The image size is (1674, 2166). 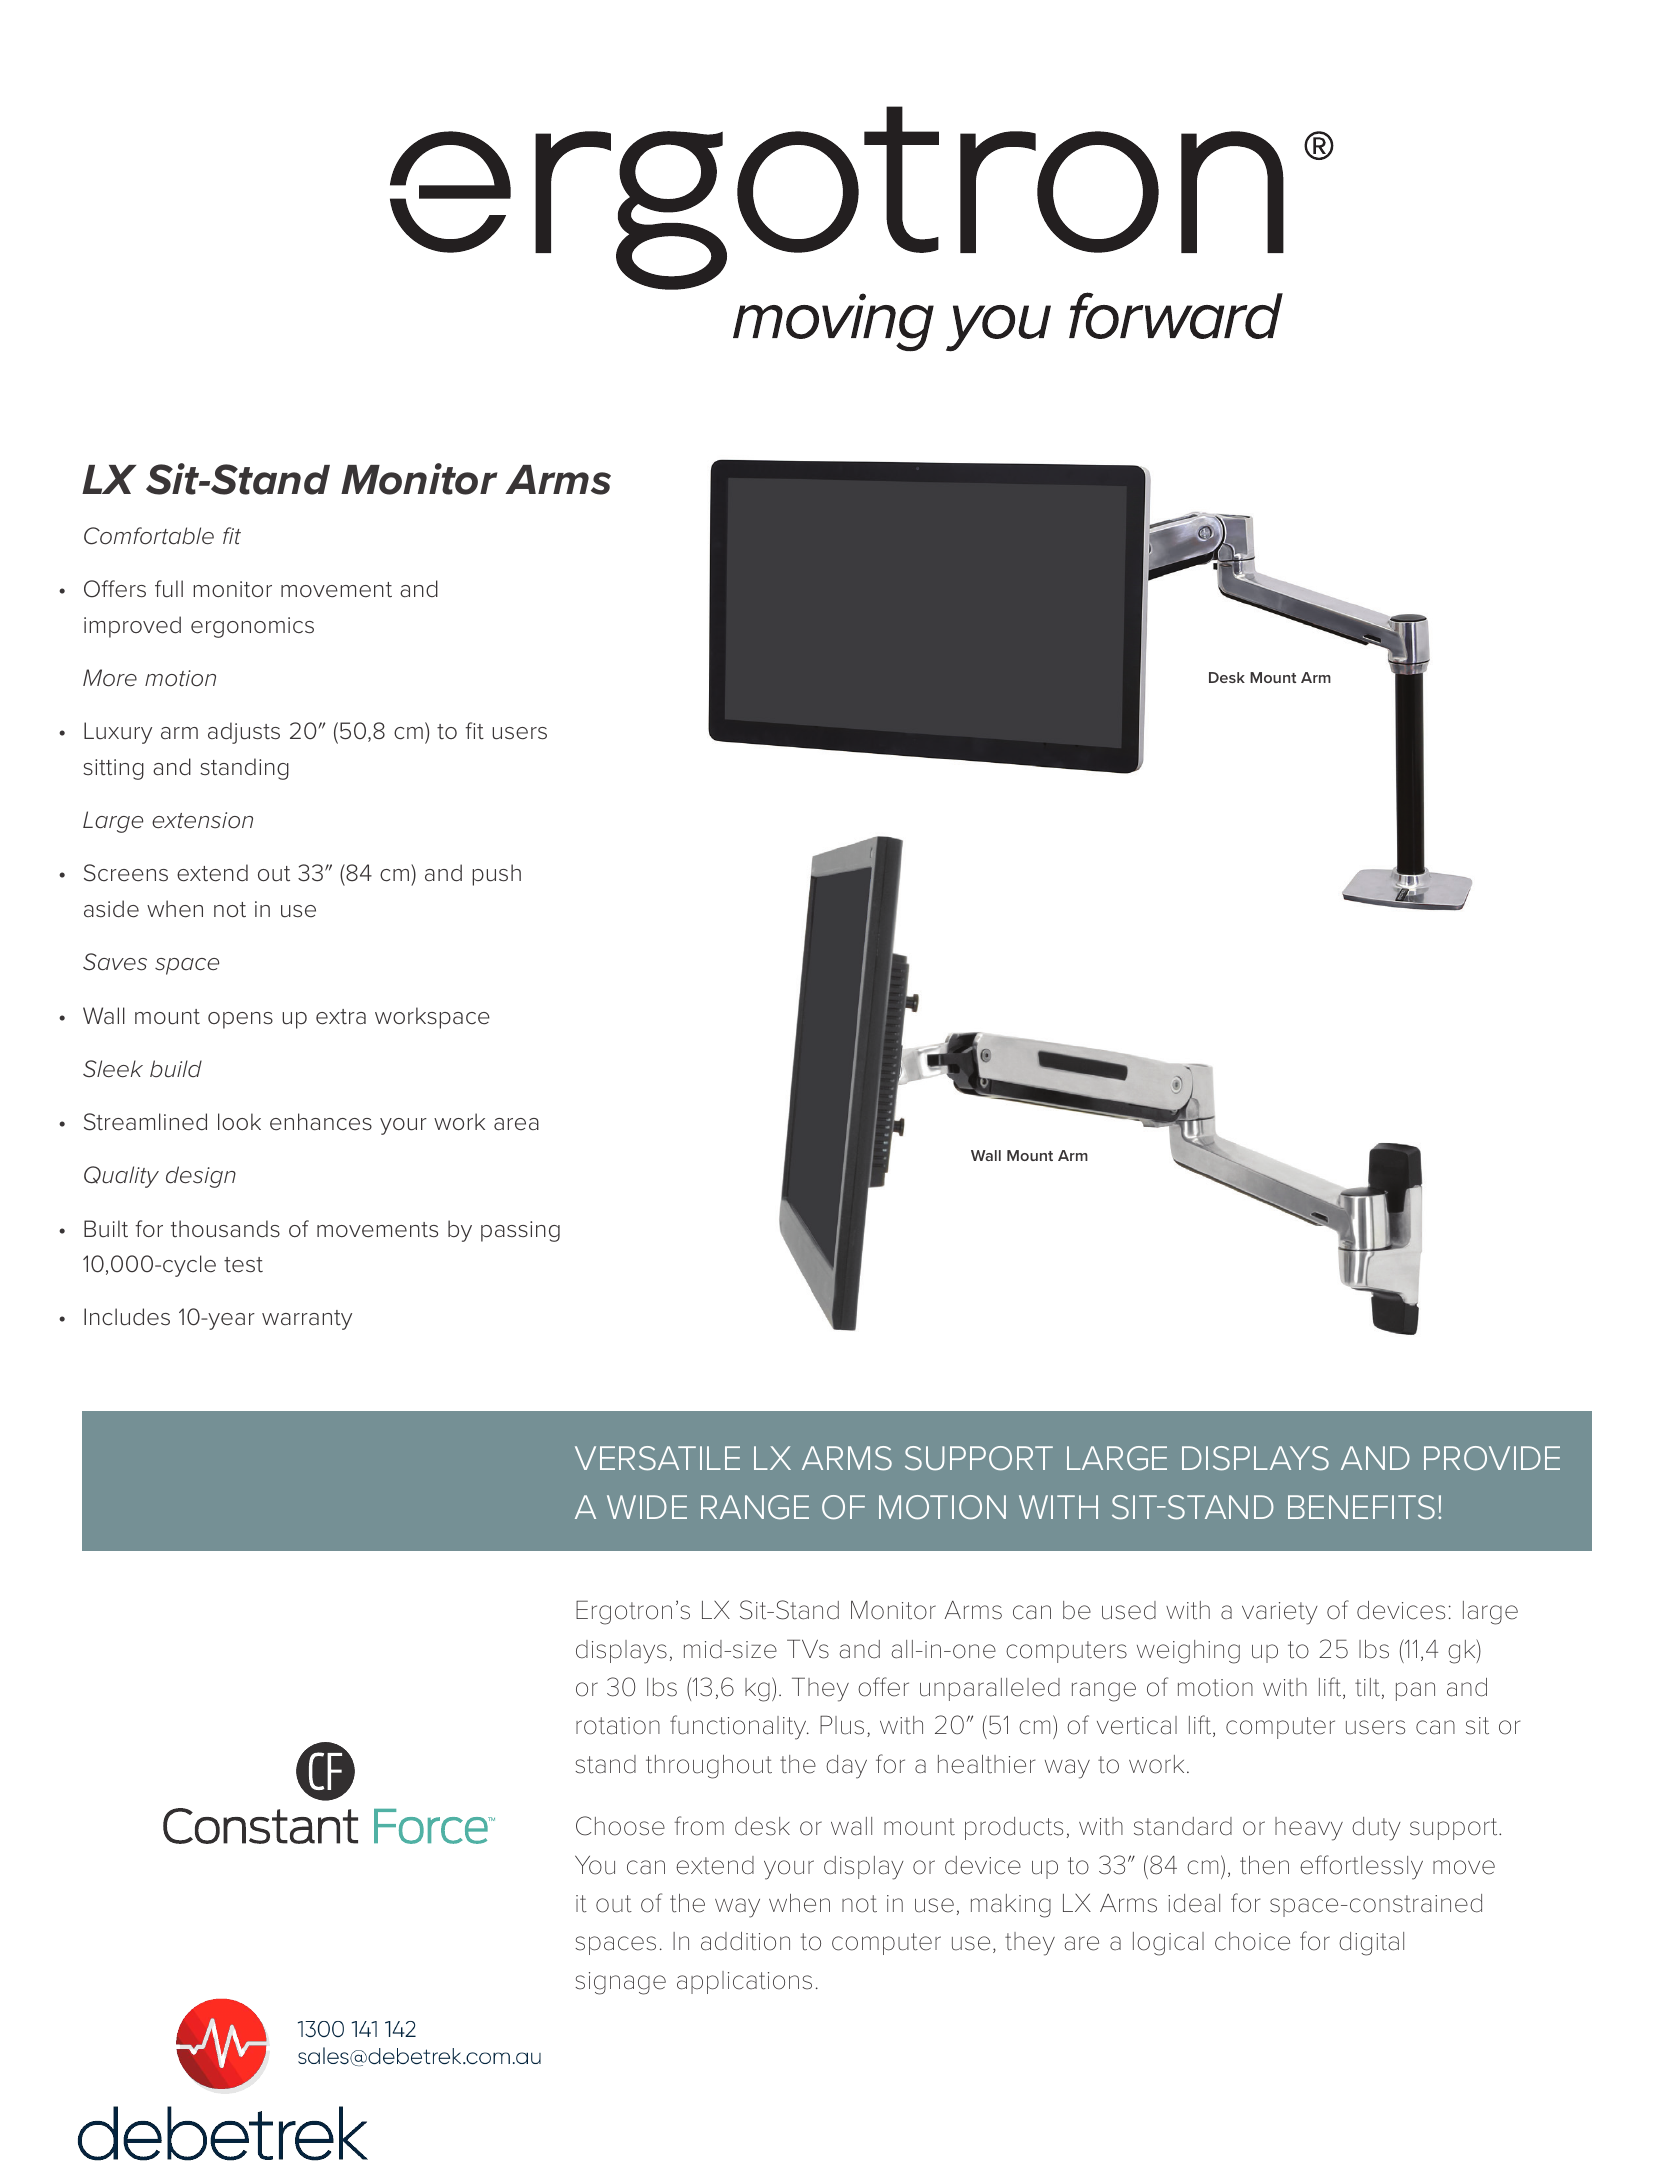 What do you see at coordinates (307, 1320) in the screenshot?
I see `warranty` at bounding box center [307, 1320].
